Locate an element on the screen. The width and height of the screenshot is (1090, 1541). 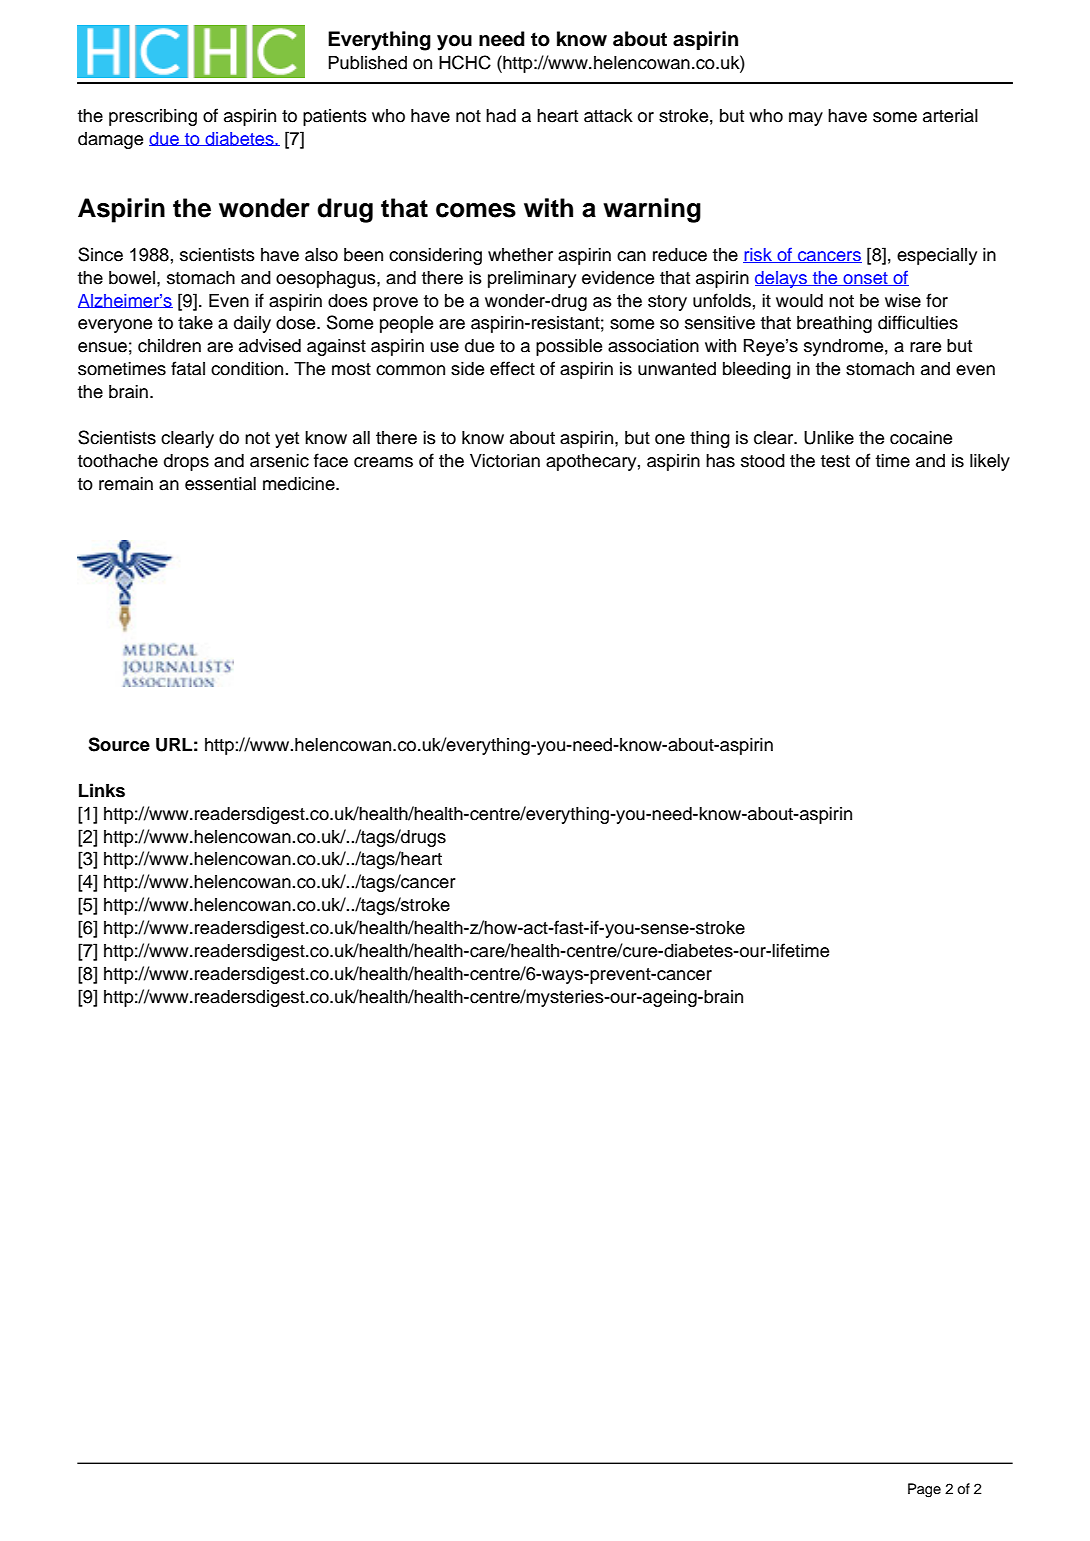
Page is located at coordinates (924, 1490).
